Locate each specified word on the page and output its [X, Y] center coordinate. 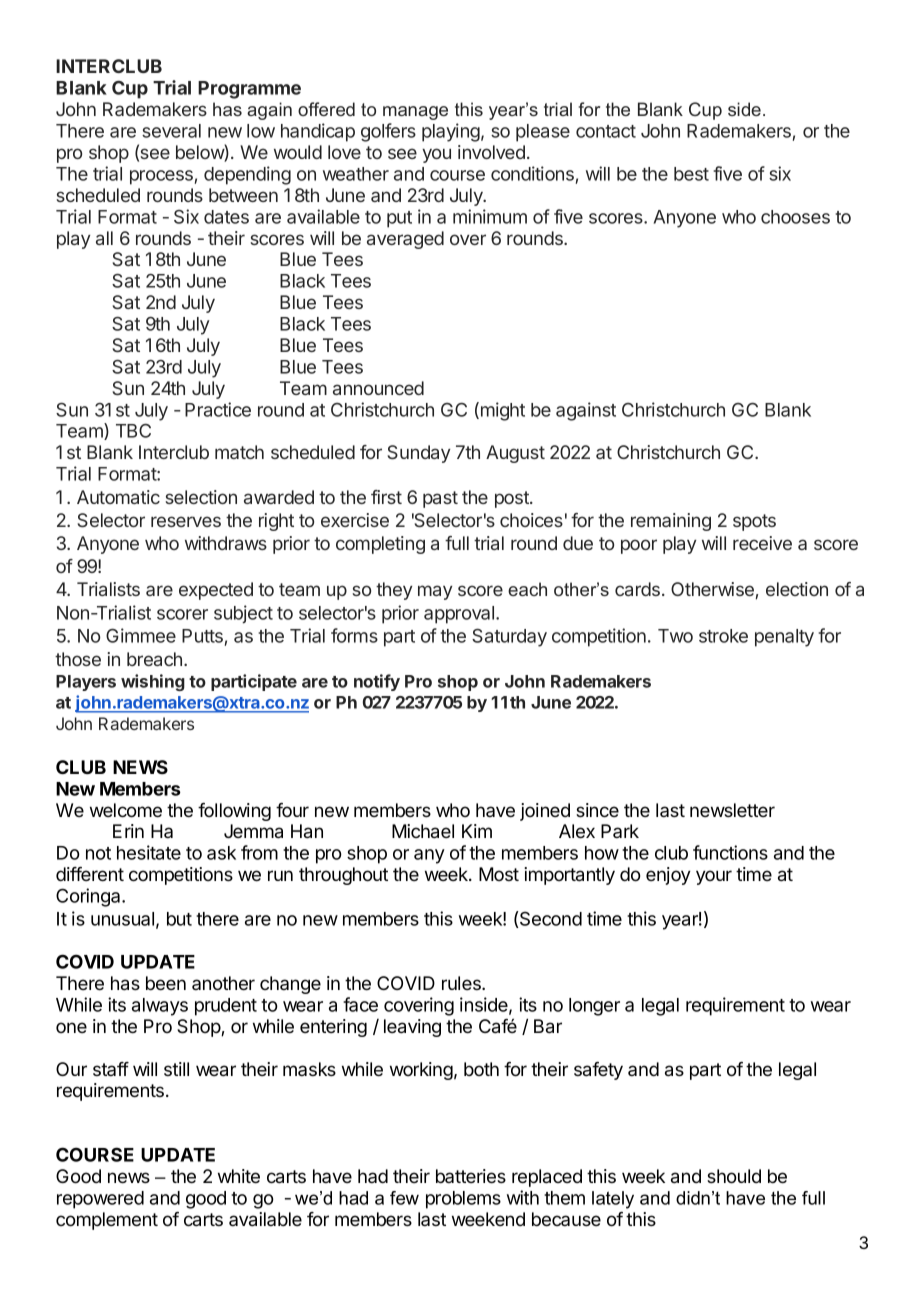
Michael [423, 831]
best [691, 174]
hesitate [149, 852]
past [440, 499]
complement [107, 1221]
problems [463, 1200]
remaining [671, 522]
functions [730, 852]
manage [415, 113]
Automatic [118, 497]
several [171, 131]
